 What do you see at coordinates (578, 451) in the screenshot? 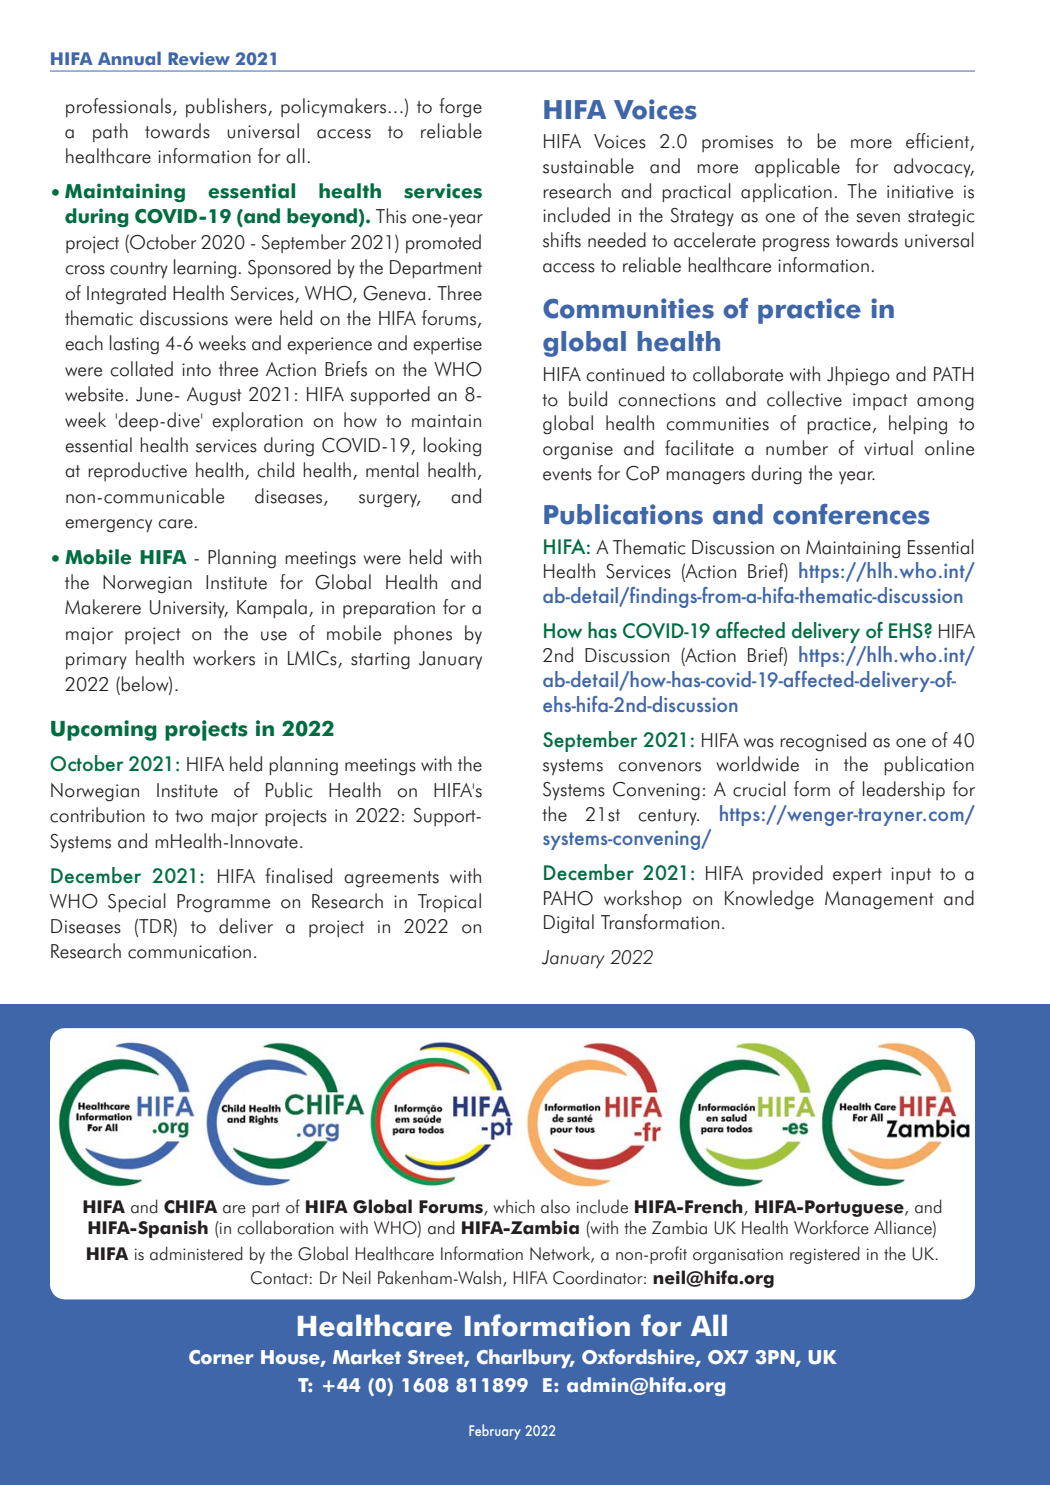
I see `organise` at bounding box center [578, 451].
